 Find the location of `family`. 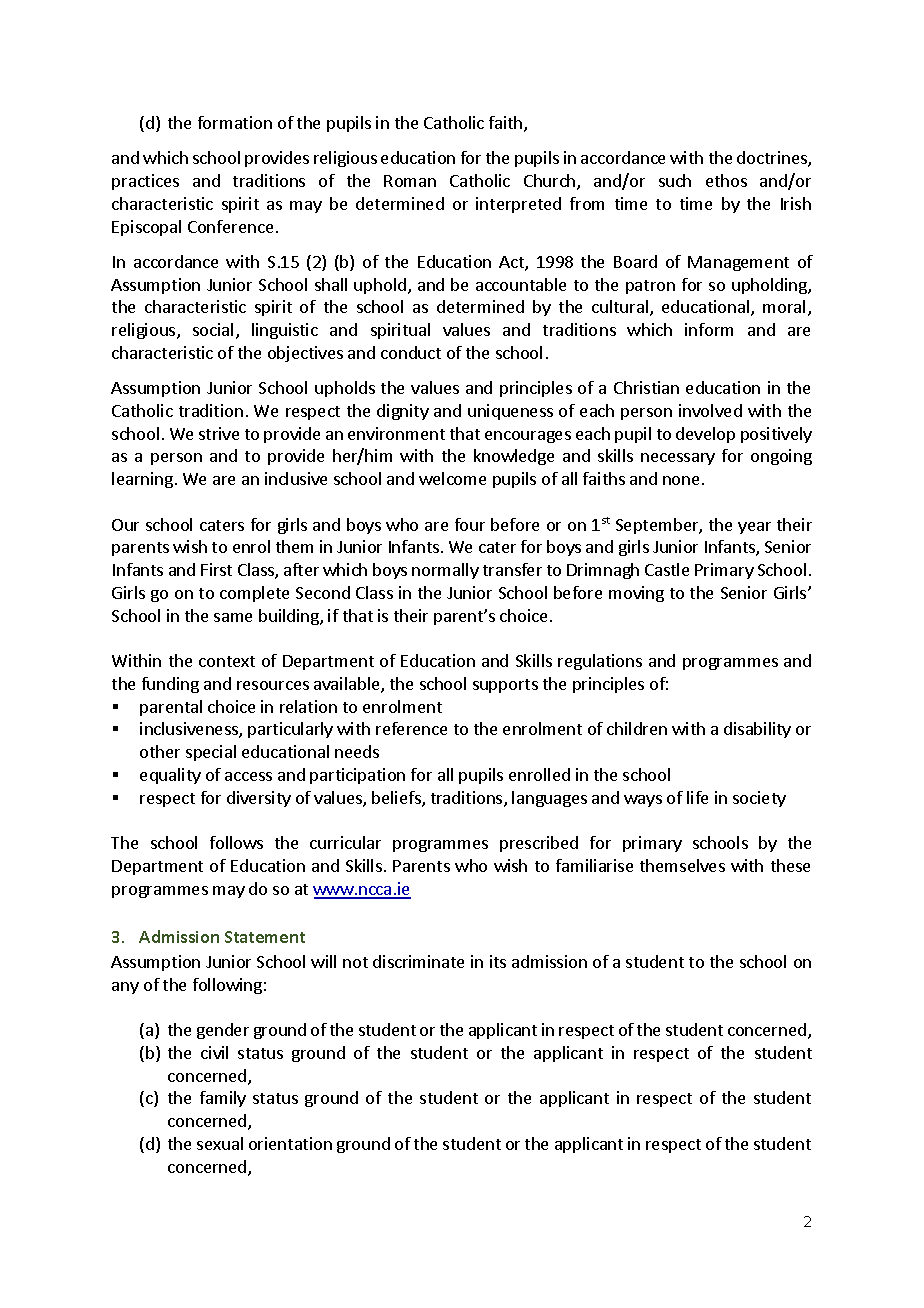

family is located at coordinates (223, 1099).
